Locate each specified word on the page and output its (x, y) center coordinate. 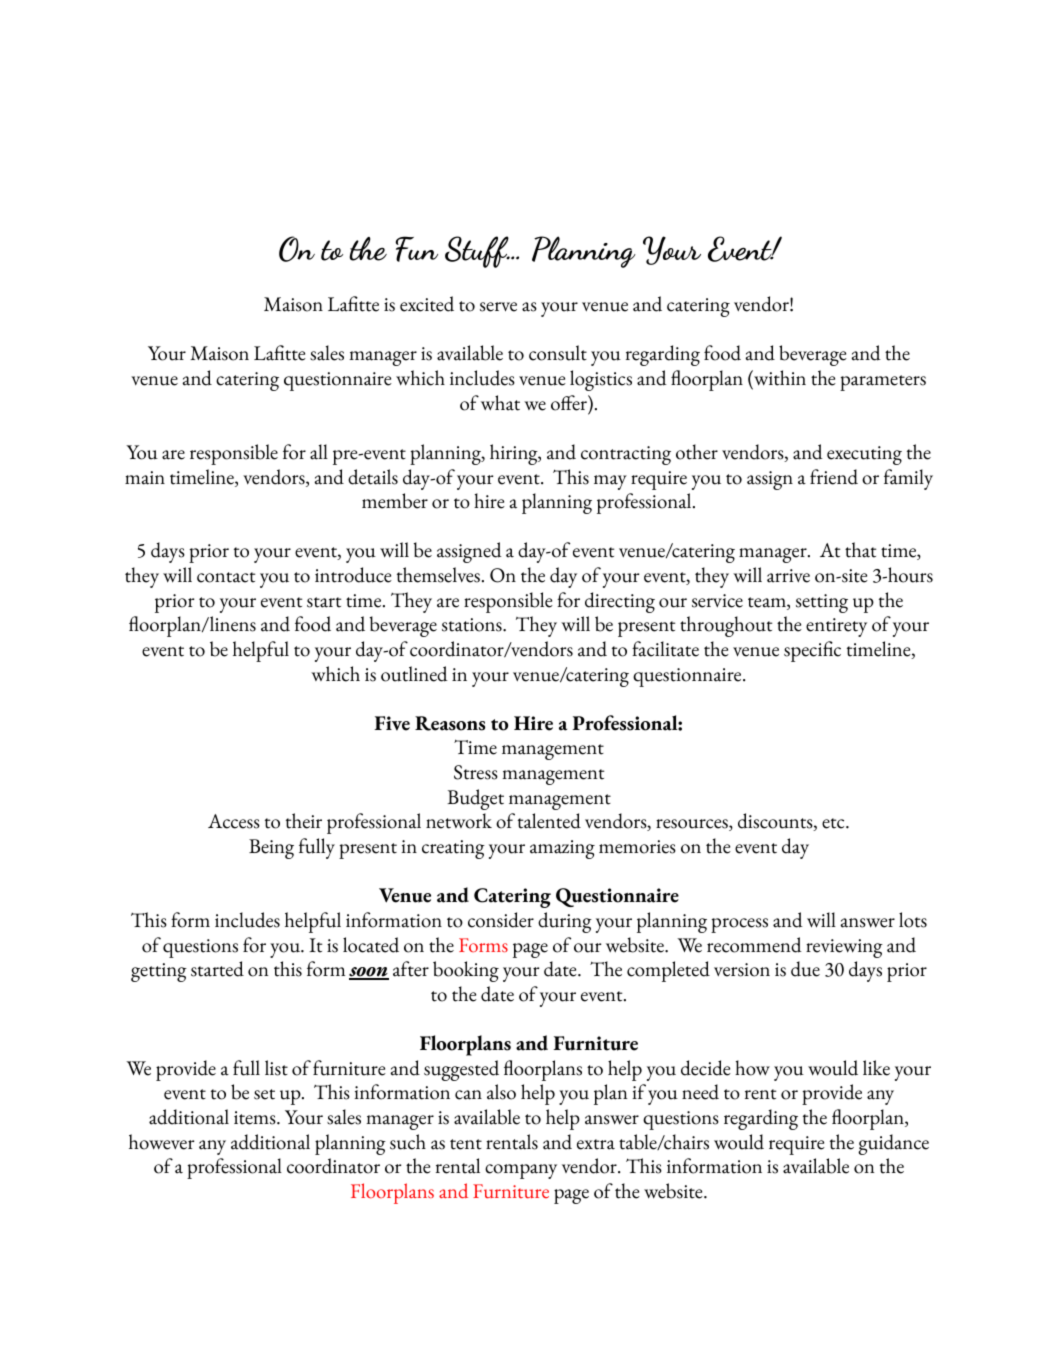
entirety (836, 627)
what (500, 403)
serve (498, 307)
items (256, 1118)
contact (226, 577)
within (779, 378)
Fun (416, 249)
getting (159, 972)
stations (473, 625)
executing (864, 455)
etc (834, 823)
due (805, 969)
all (319, 452)
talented (549, 821)
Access (234, 821)
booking (466, 971)
